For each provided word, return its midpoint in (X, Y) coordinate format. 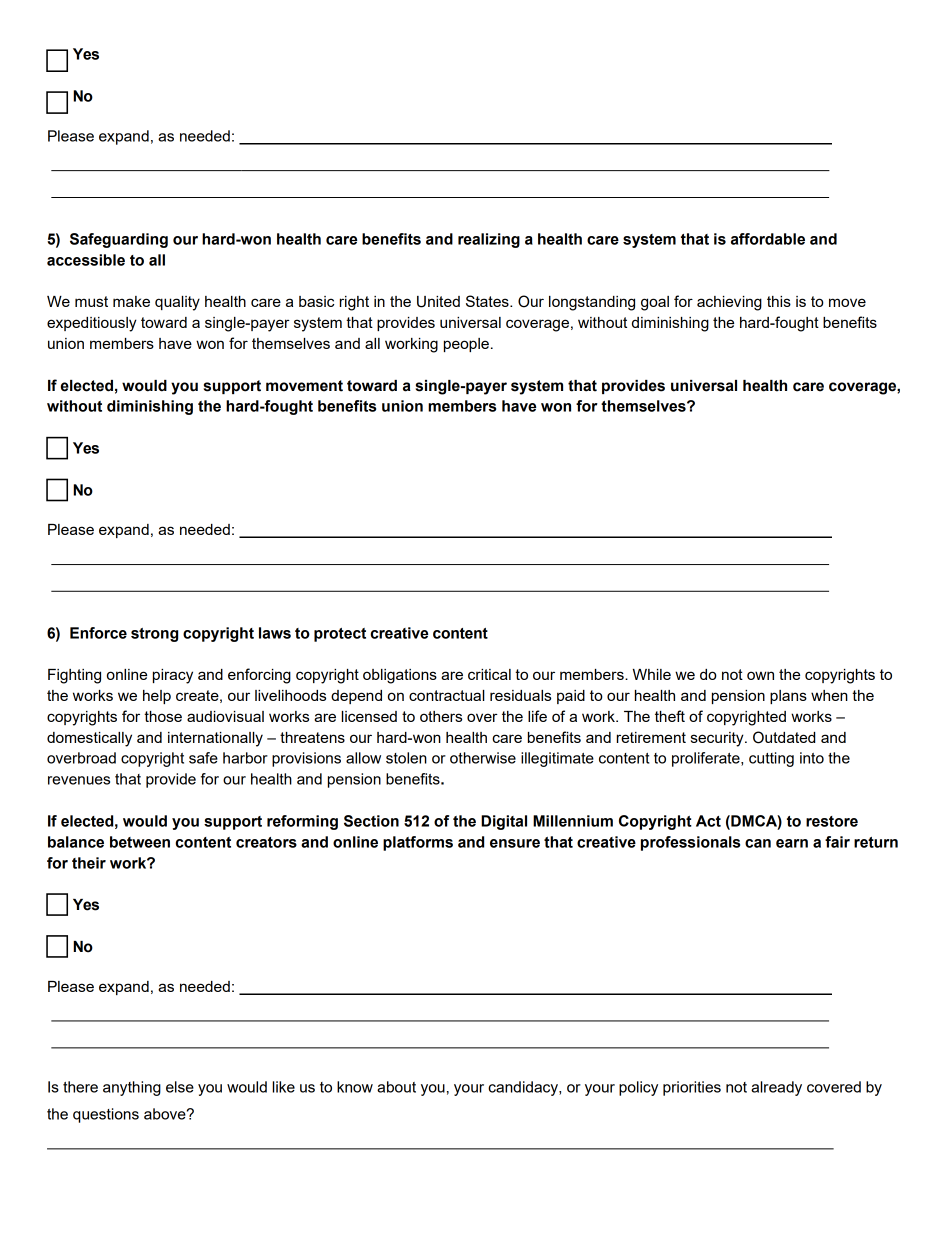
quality (177, 303)
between (140, 842)
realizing (489, 240)
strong (154, 635)
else (180, 1087)
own (760, 675)
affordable (768, 239)
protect (340, 635)
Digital (504, 822)
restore (832, 821)
